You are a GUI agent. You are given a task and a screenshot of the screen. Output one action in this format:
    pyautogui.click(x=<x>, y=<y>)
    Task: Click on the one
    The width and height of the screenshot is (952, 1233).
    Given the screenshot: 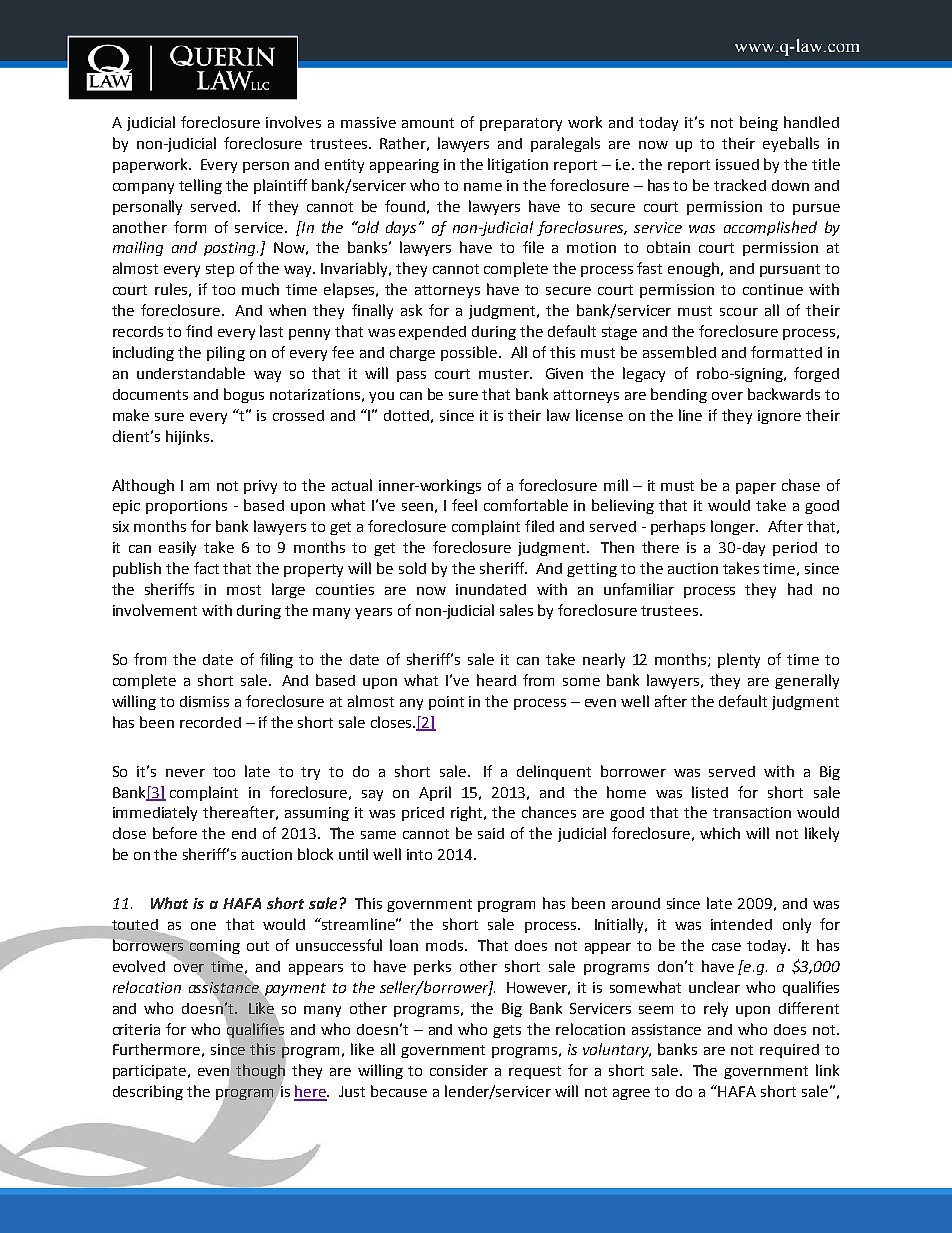 What is the action you would take?
    pyautogui.click(x=203, y=926)
